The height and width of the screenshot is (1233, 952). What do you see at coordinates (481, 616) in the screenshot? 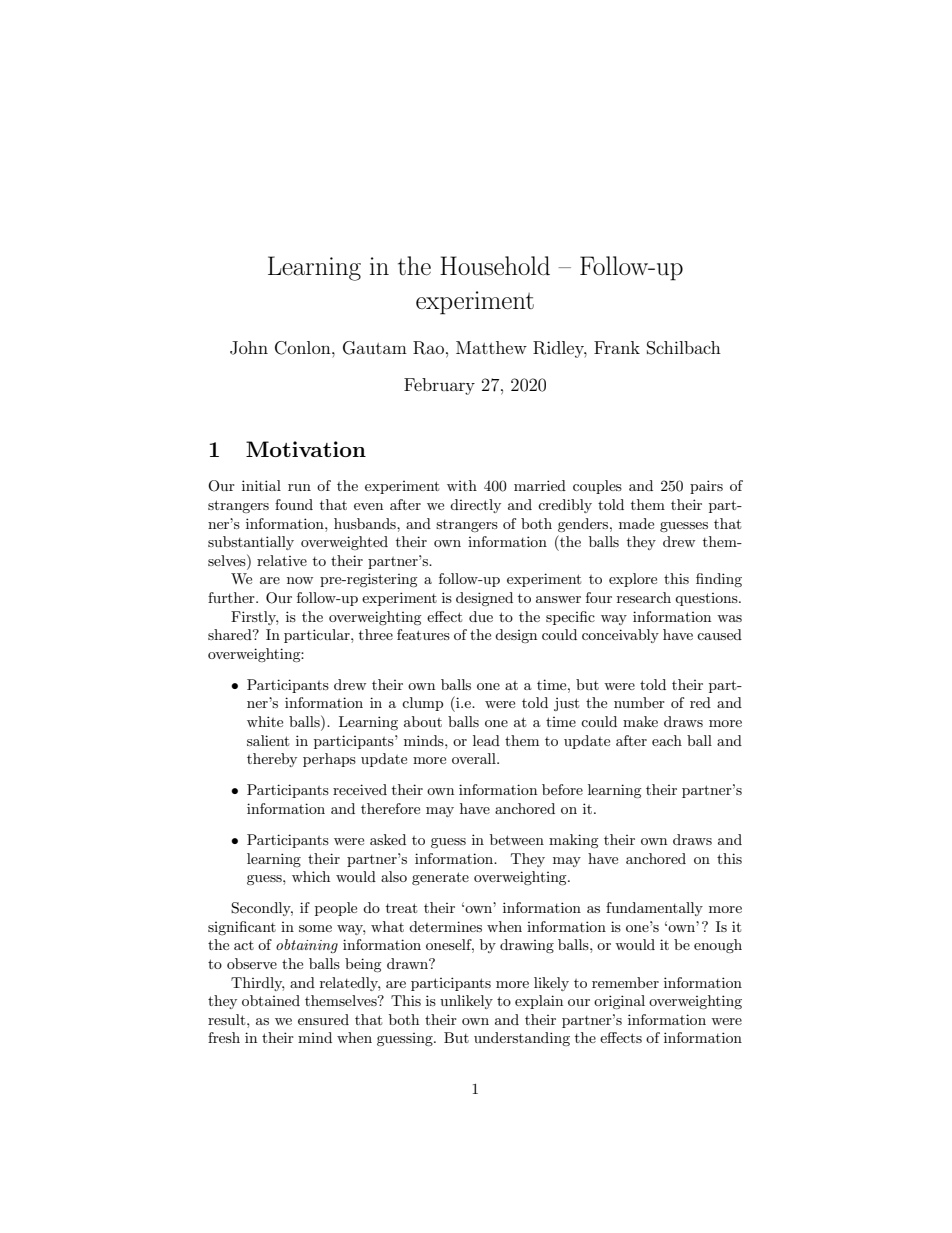
I see `due` at bounding box center [481, 616].
